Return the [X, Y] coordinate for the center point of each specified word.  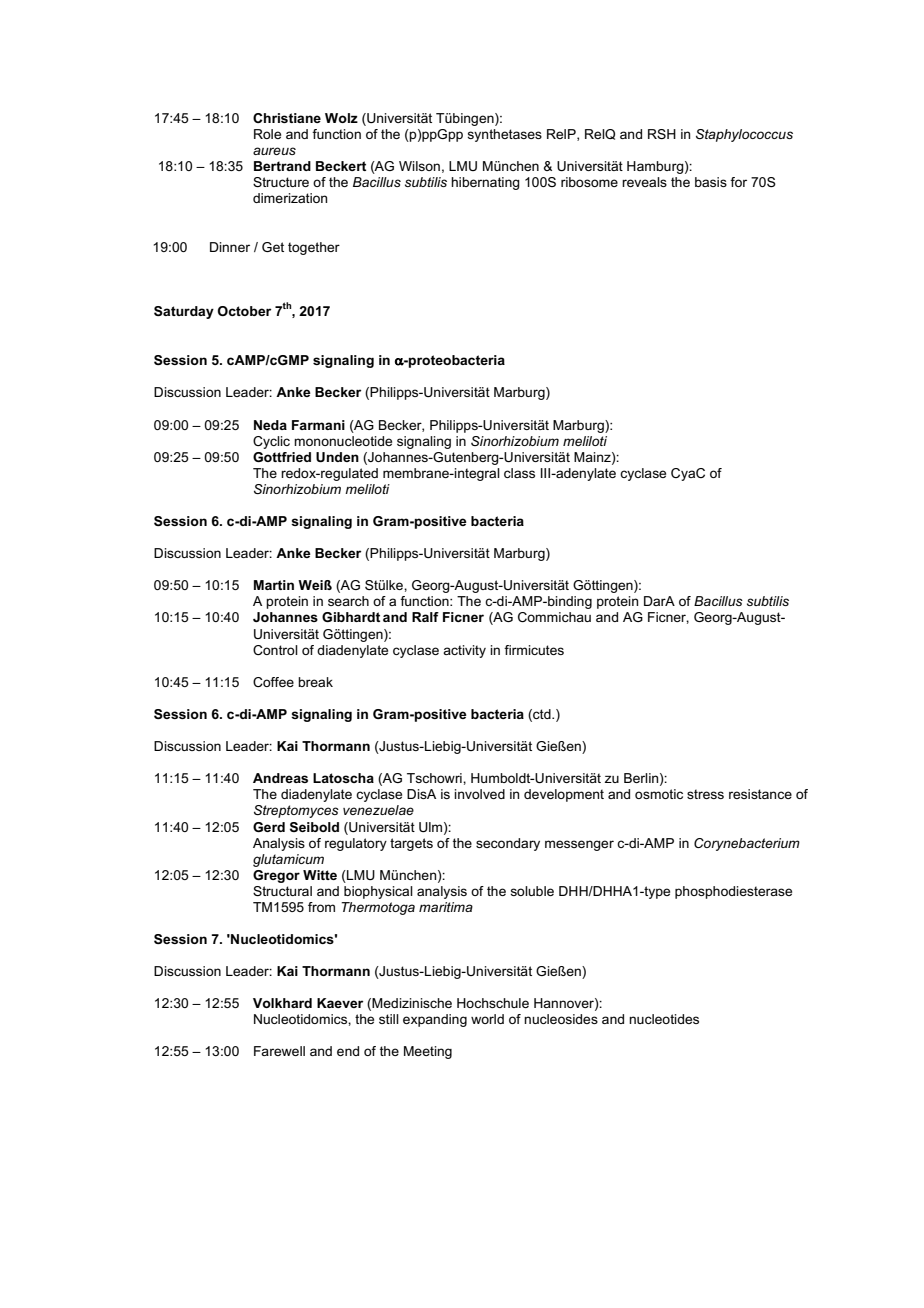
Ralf [425, 617]
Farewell [279, 1051]
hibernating [485, 183]
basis [711, 182]
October [244, 311]
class [519, 473]
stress [705, 794]
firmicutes [534, 650]
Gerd [269, 827]
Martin [274, 585]
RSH [662, 134]
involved [479, 794]
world [487, 1019]
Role [267, 134]
